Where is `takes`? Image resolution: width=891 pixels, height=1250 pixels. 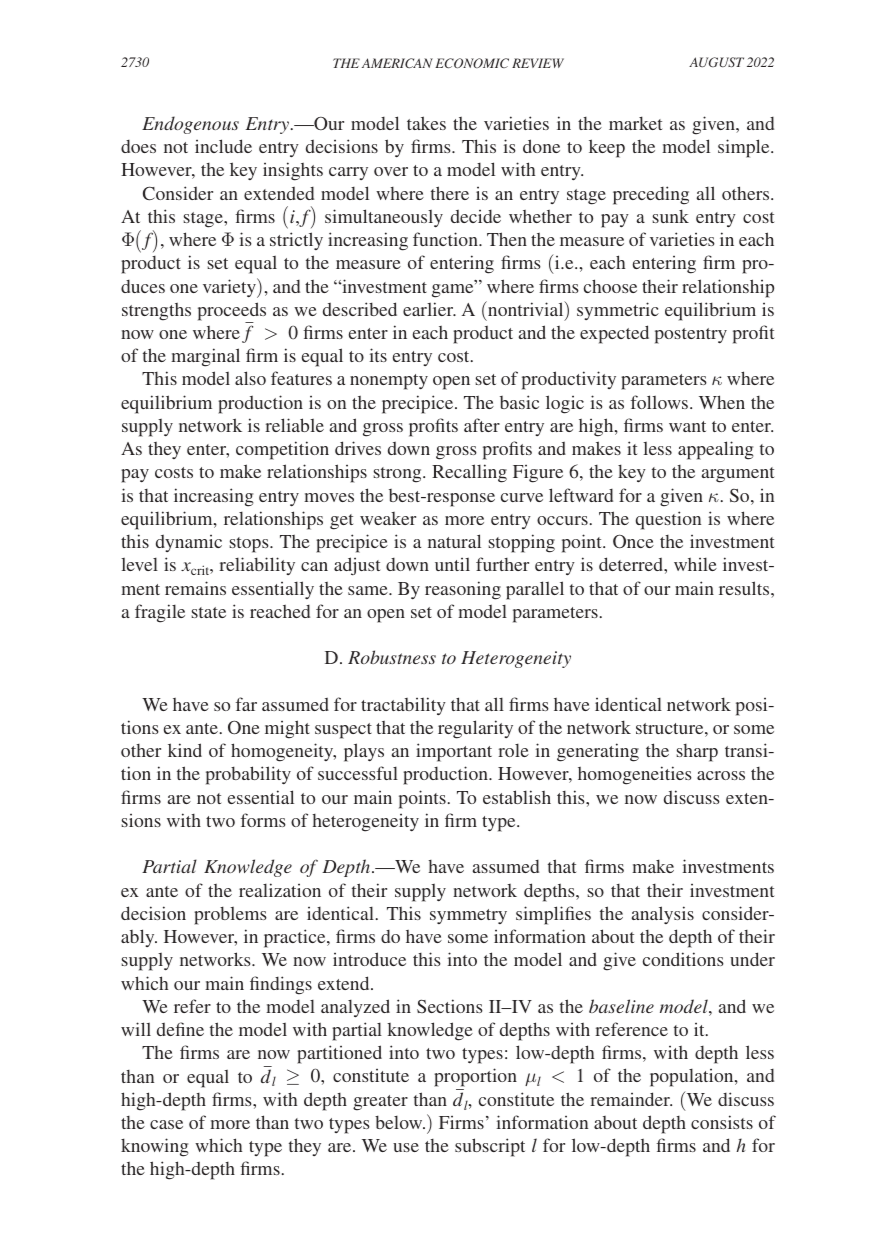 takes is located at coordinates (426, 123).
